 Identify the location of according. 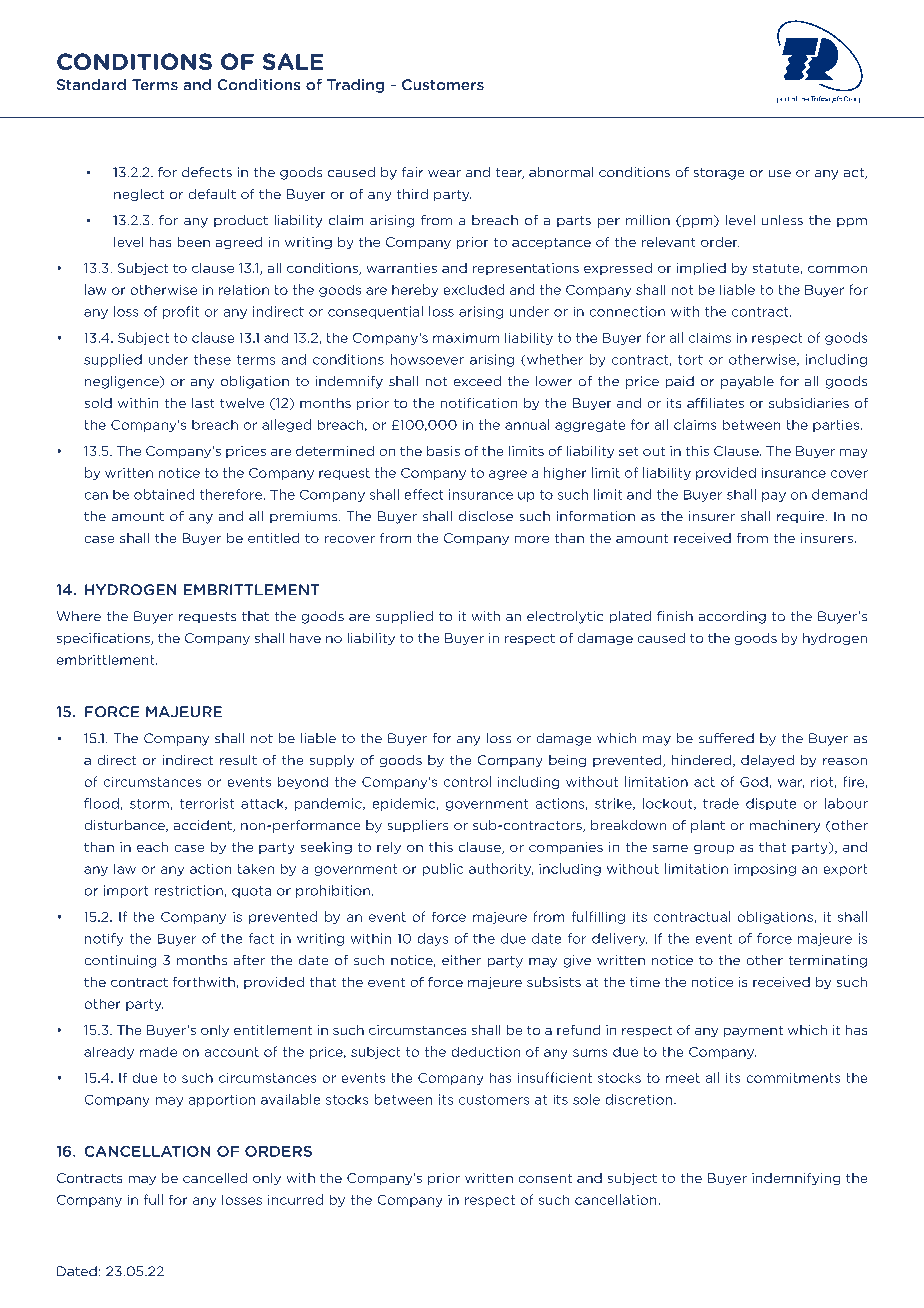
(732, 617).
